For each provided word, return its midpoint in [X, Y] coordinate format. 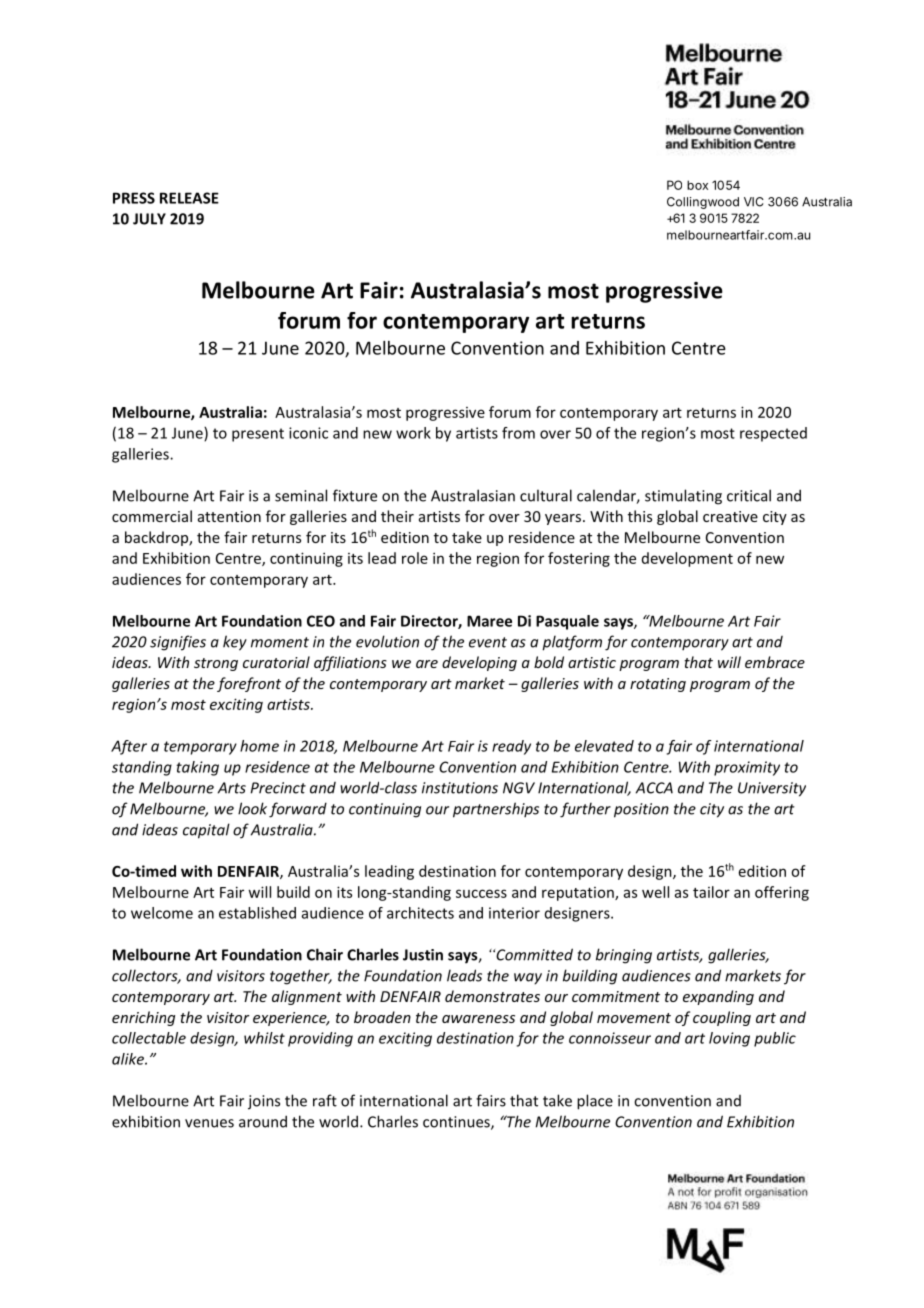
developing [479, 663]
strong [216, 664]
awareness [478, 1019]
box [697, 185]
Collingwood [703, 203]
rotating [658, 685]
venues [209, 1123]
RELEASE [189, 198]
